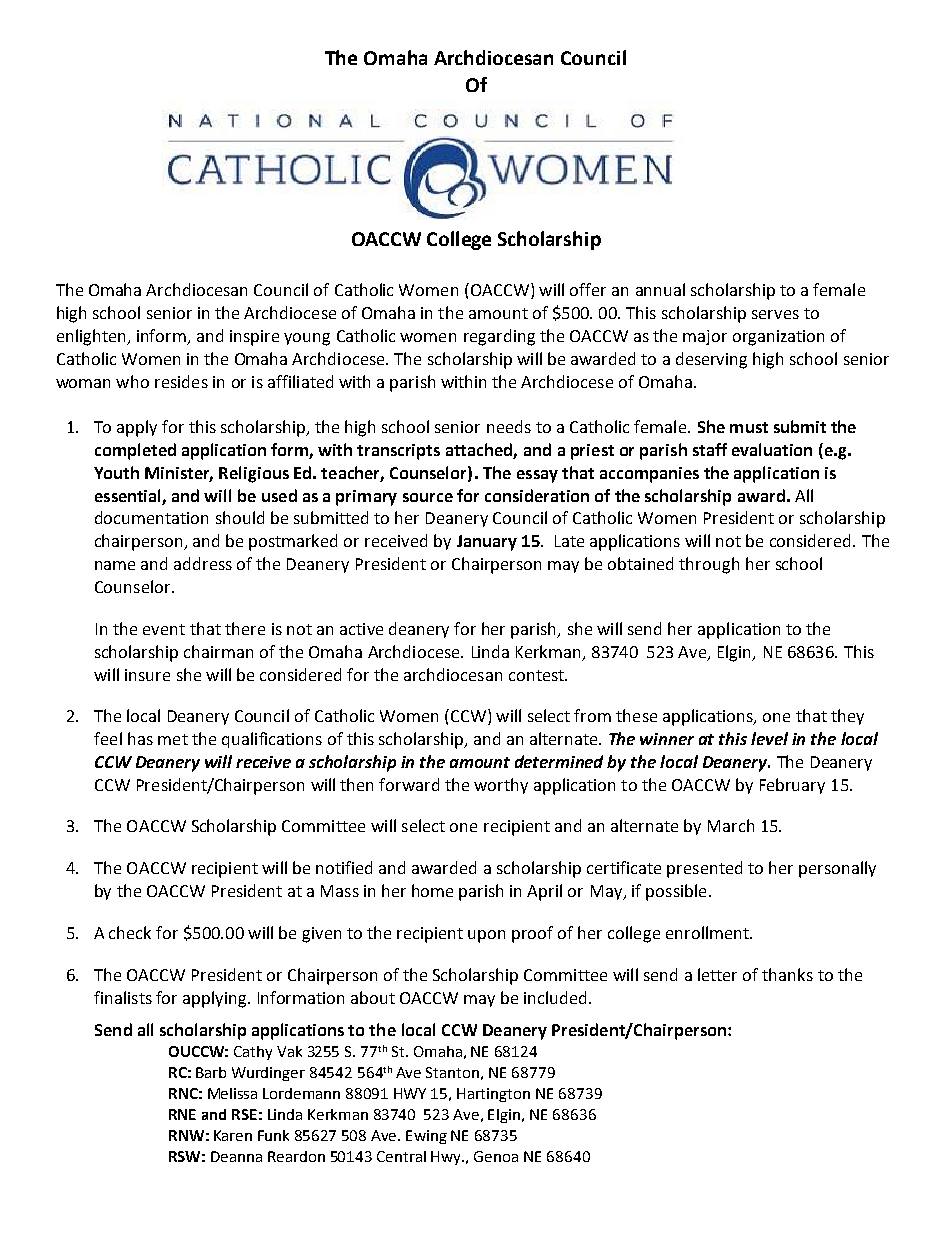 The height and width of the screenshot is (1233, 952). What do you see at coordinates (775, 314) in the screenshot?
I see `serves` at bounding box center [775, 314].
